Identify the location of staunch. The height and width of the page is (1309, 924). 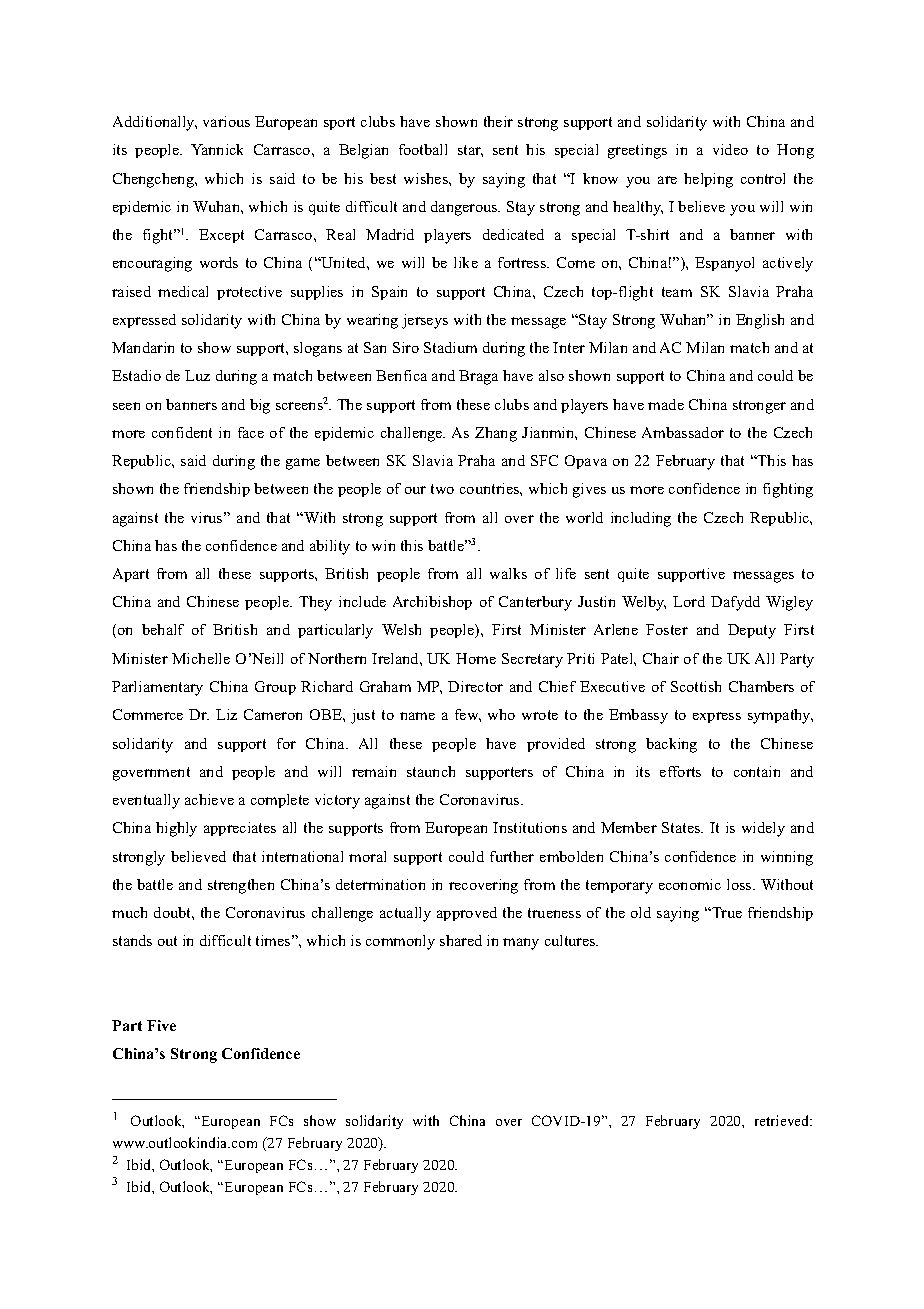
(431, 771).
